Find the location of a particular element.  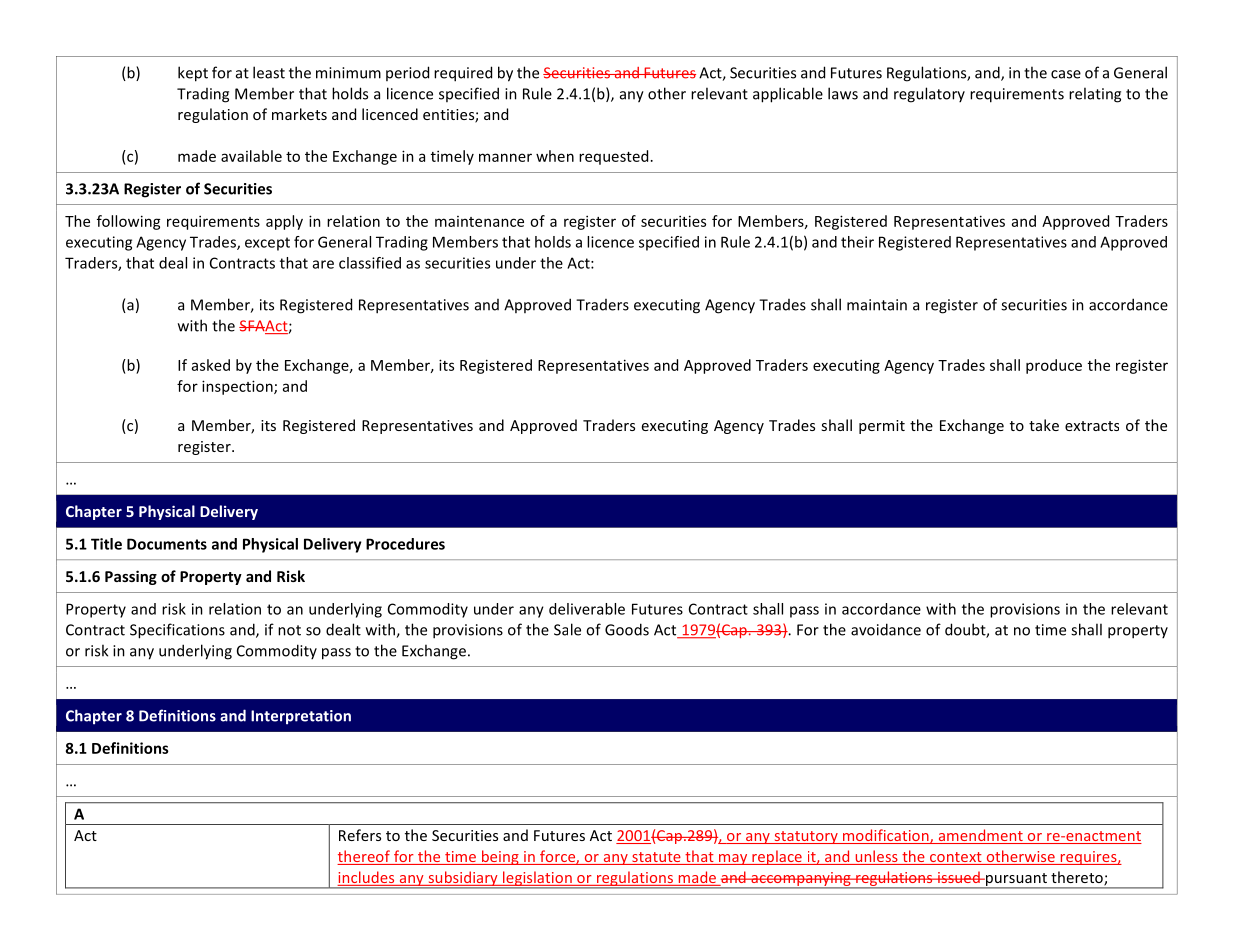

required is located at coordinates (463, 74).
